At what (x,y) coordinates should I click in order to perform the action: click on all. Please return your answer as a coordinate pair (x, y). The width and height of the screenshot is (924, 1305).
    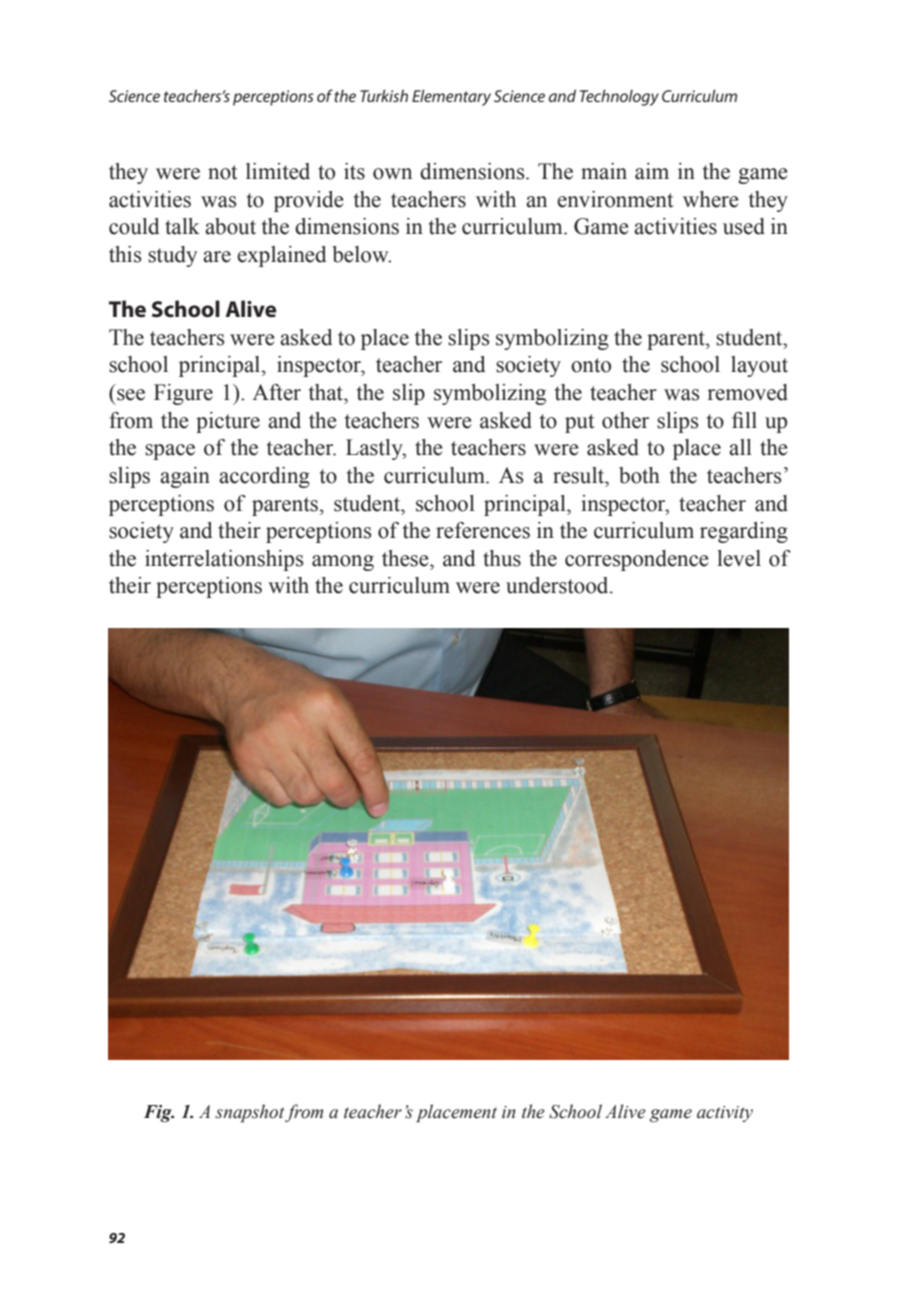
    Looking at the image, I should click on (740, 447).
